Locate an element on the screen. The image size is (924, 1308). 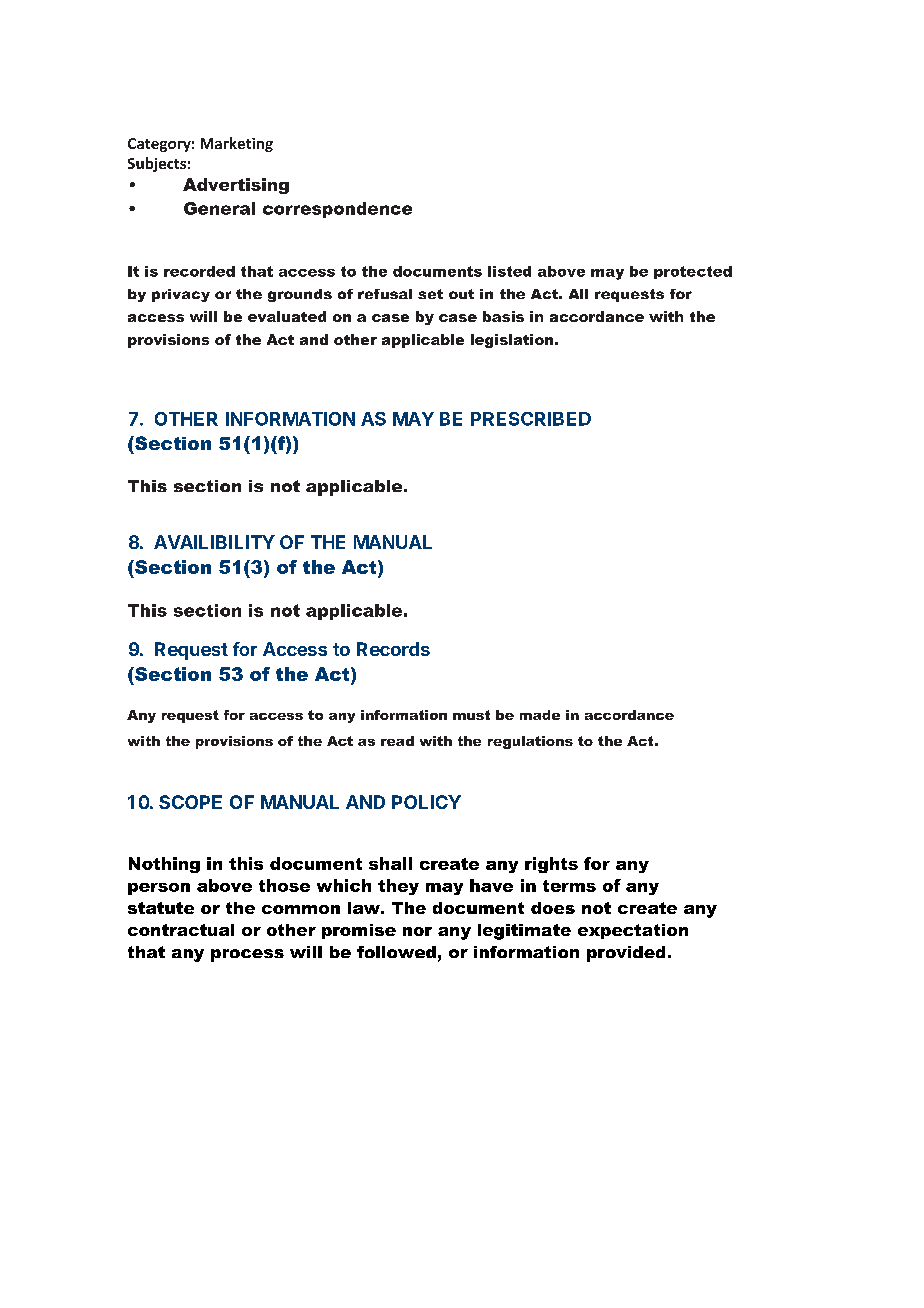
nor is located at coordinates (417, 931).
